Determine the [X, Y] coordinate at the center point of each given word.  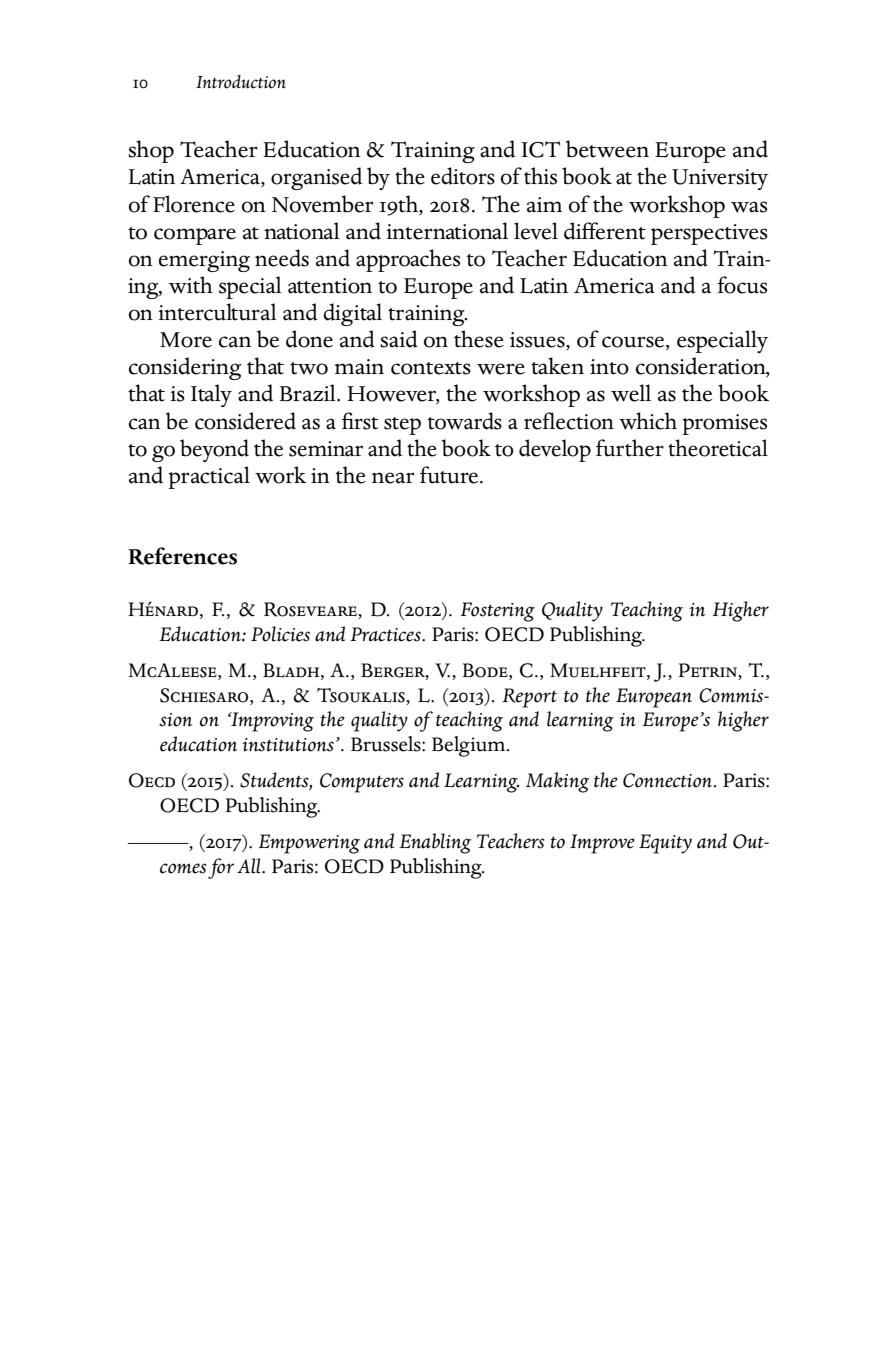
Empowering [309, 844]
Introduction [241, 82]
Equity [665, 844]
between [607, 149]
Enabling [435, 843]
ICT [541, 149]
